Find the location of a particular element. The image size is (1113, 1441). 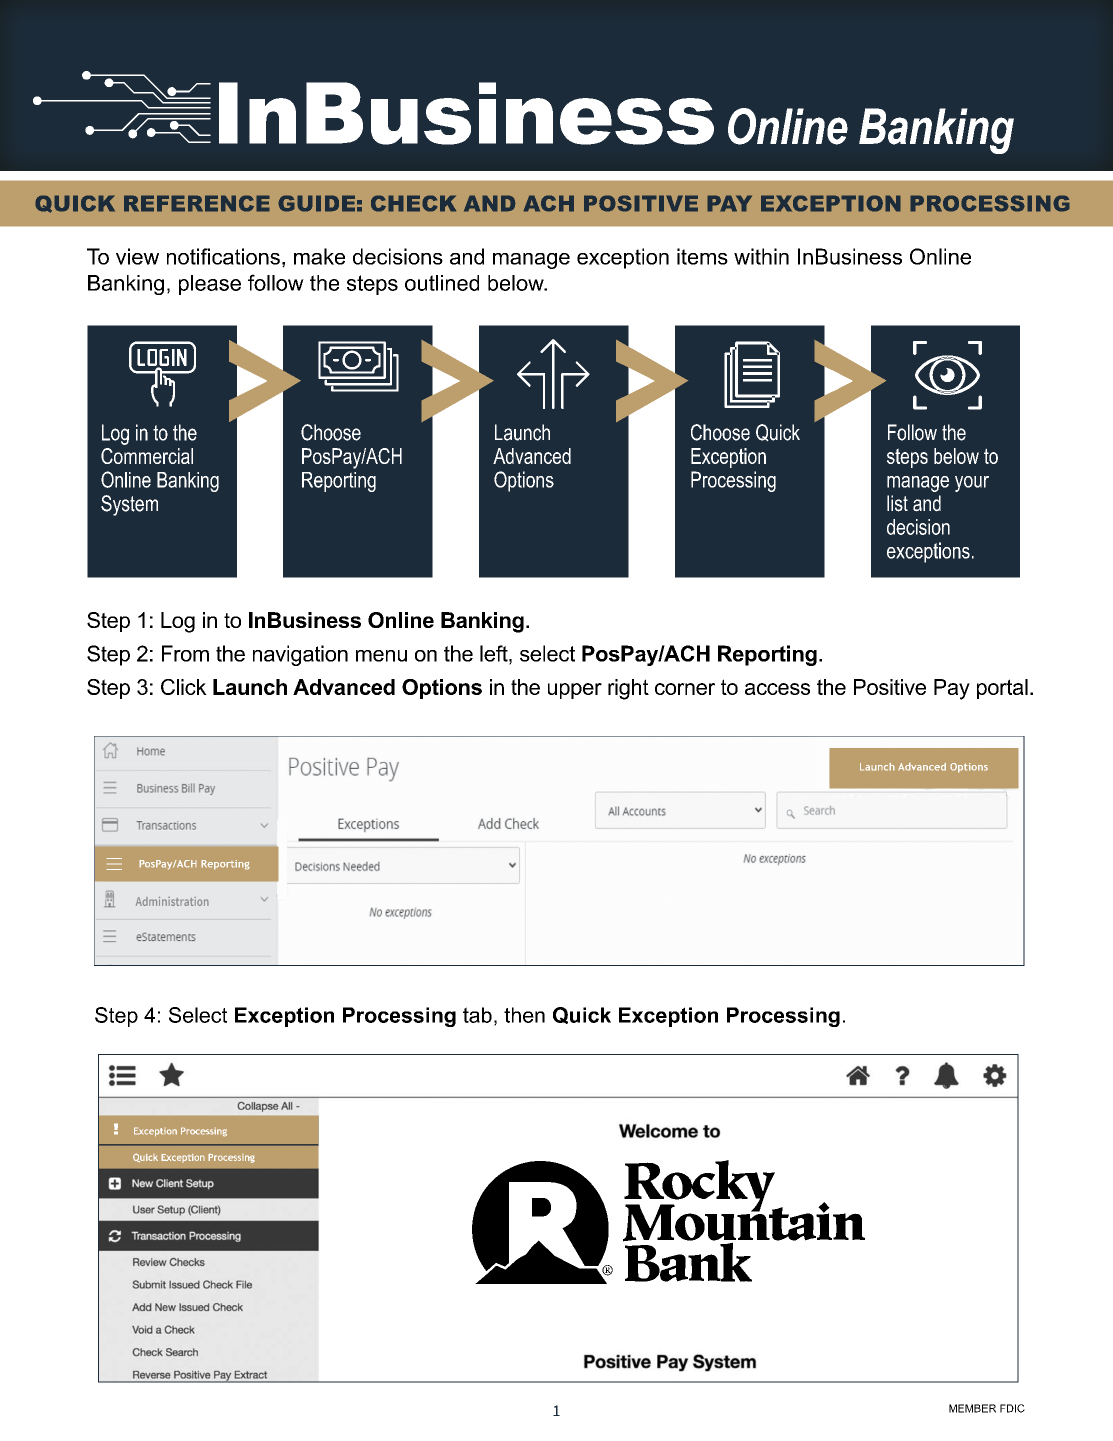

FDIC is located at coordinates (1012, 1408).
